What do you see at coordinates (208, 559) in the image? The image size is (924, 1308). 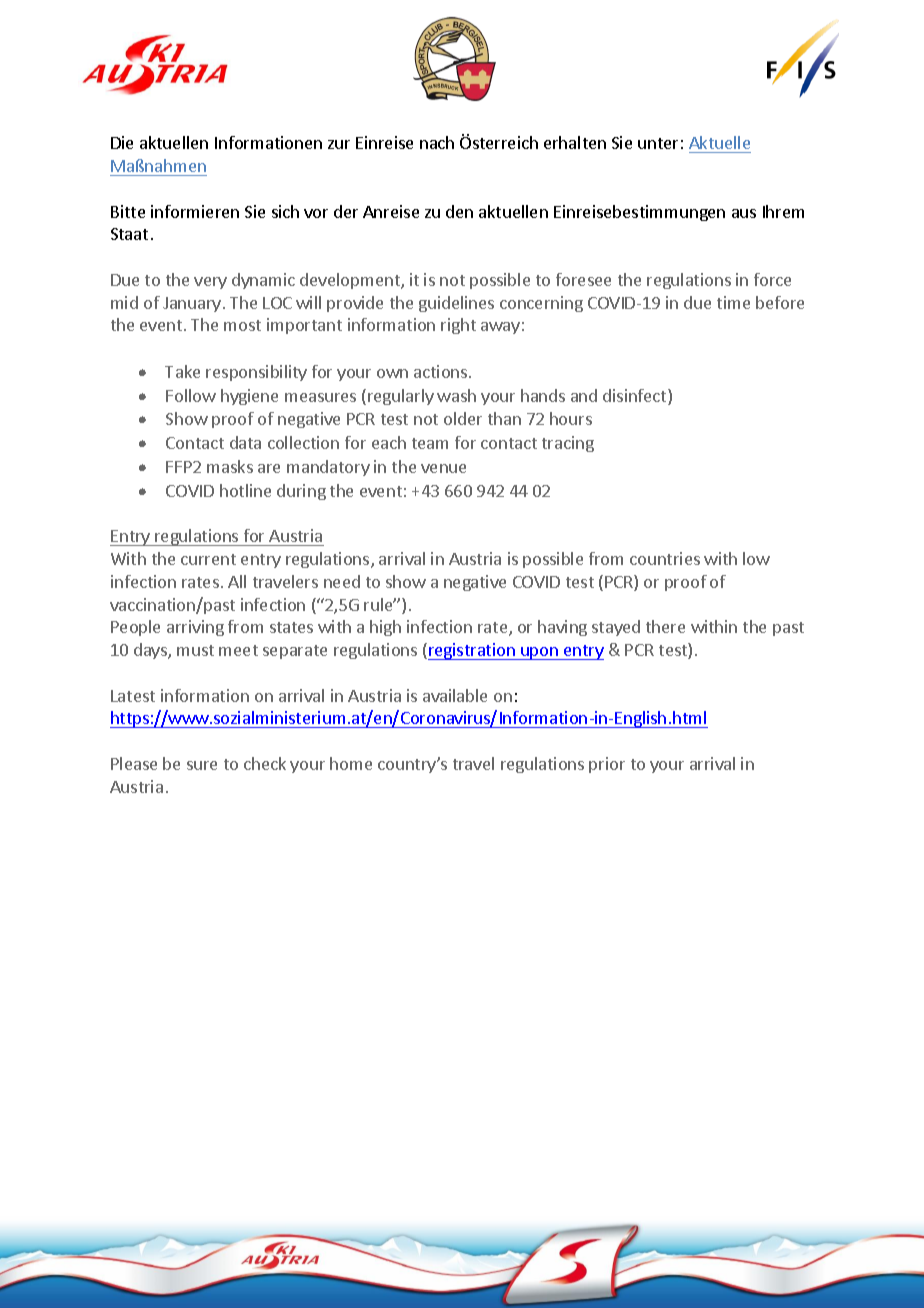 I see `current` at bounding box center [208, 559].
